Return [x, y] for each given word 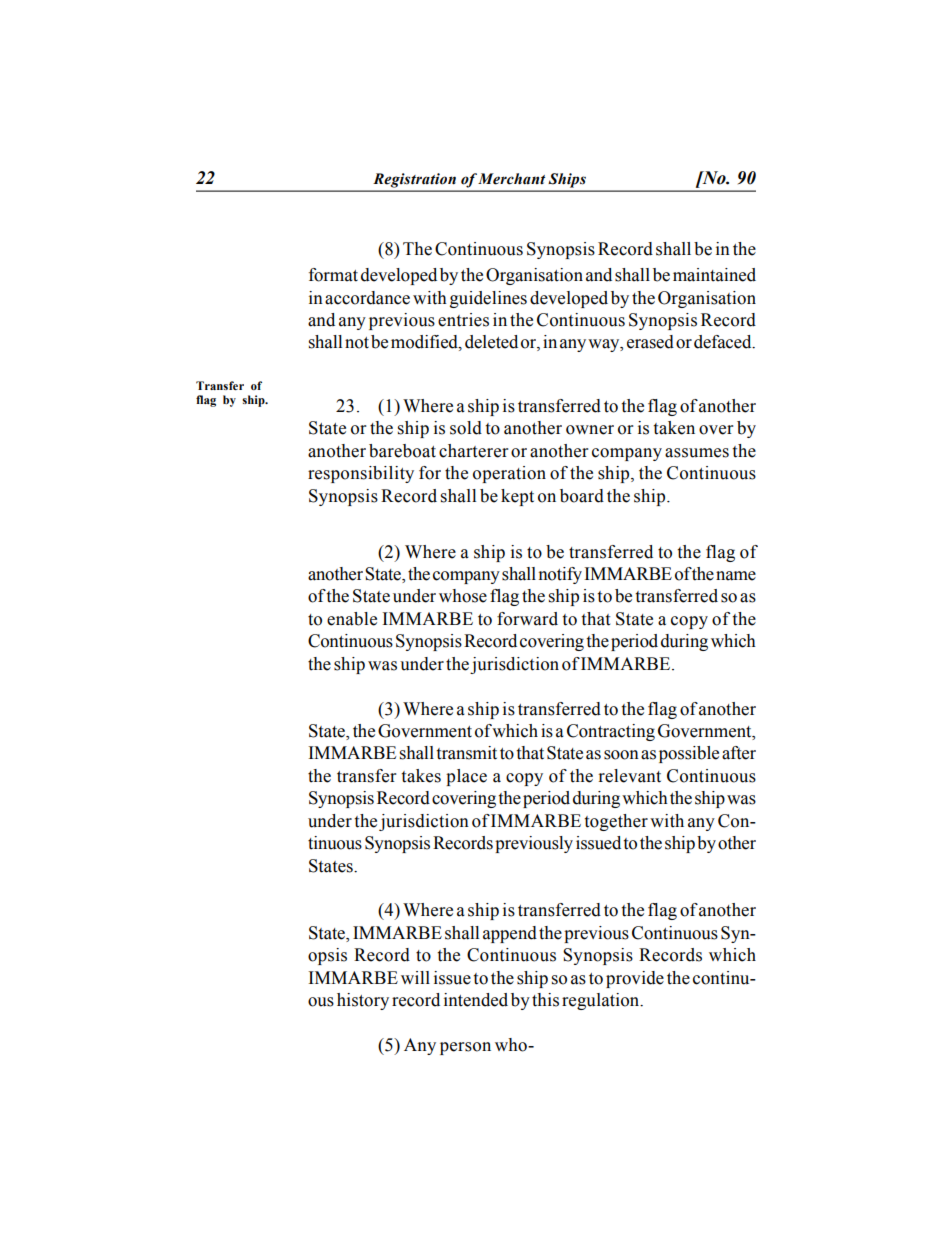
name [736, 576]
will [415, 977]
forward [527, 619]
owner [590, 430]
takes [421, 776]
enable [352, 619]
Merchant [511, 179]
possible [689, 754]
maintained [714, 275]
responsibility [361, 474]
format [333, 275]
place [466, 777]
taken [674, 428]
